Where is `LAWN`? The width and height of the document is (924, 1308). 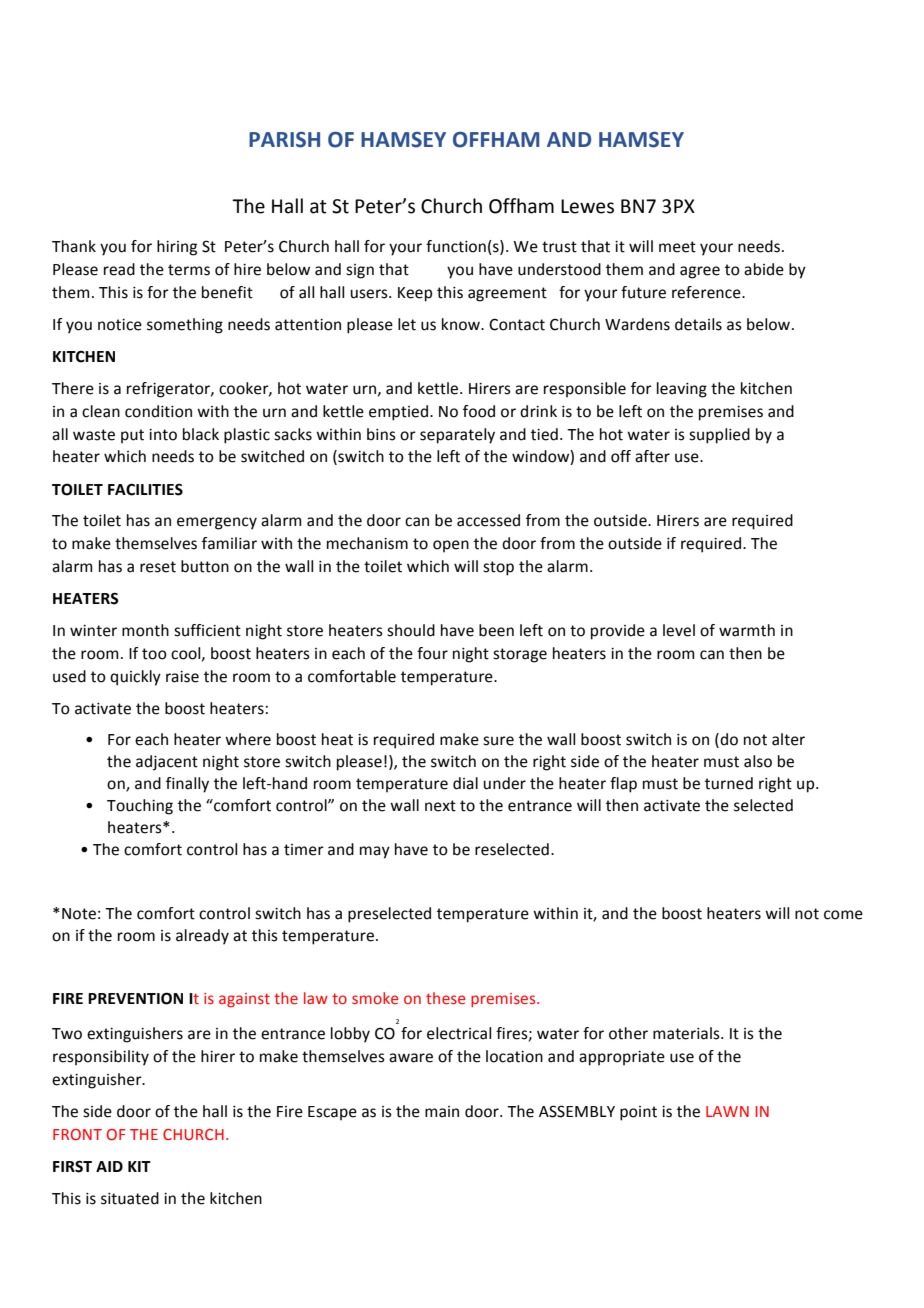
LAWN is located at coordinates (727, 1111).
